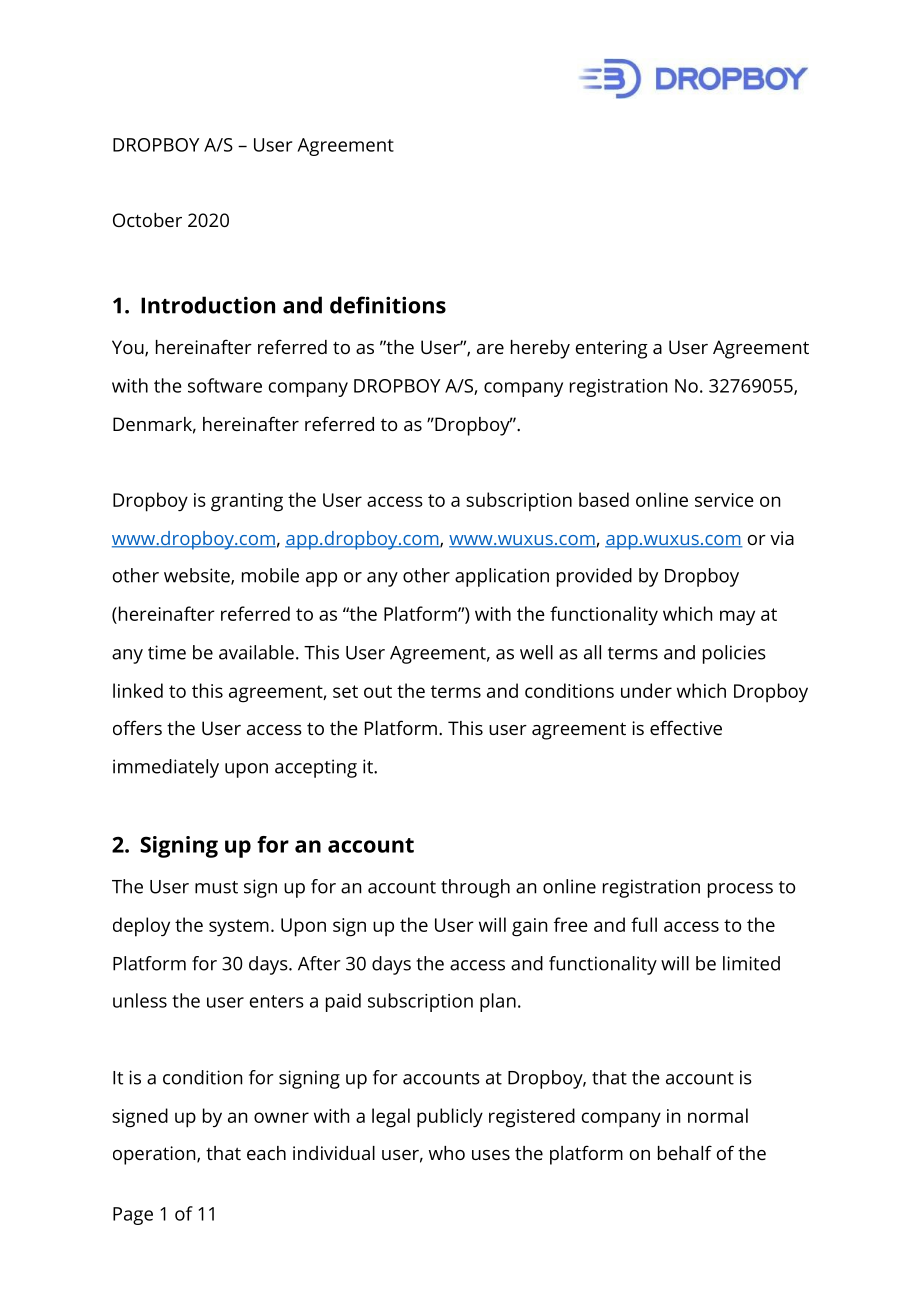 The image size is (924, 1308). I want to click on through, so click(475, 888).
